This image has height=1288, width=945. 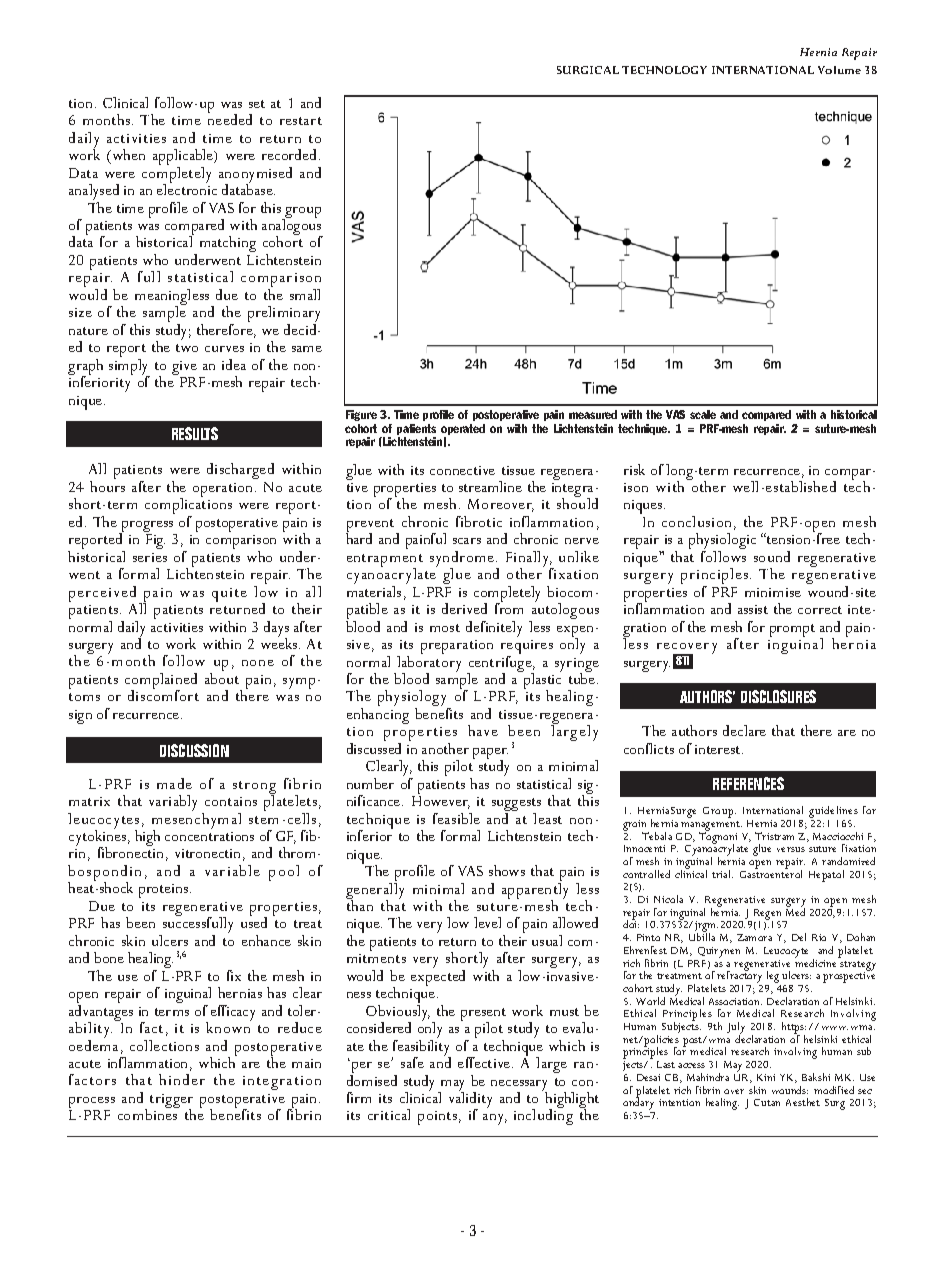 What do you see at coordinates (301, 121) in the image?
I see `restart` at bounding box center [301, 121].
